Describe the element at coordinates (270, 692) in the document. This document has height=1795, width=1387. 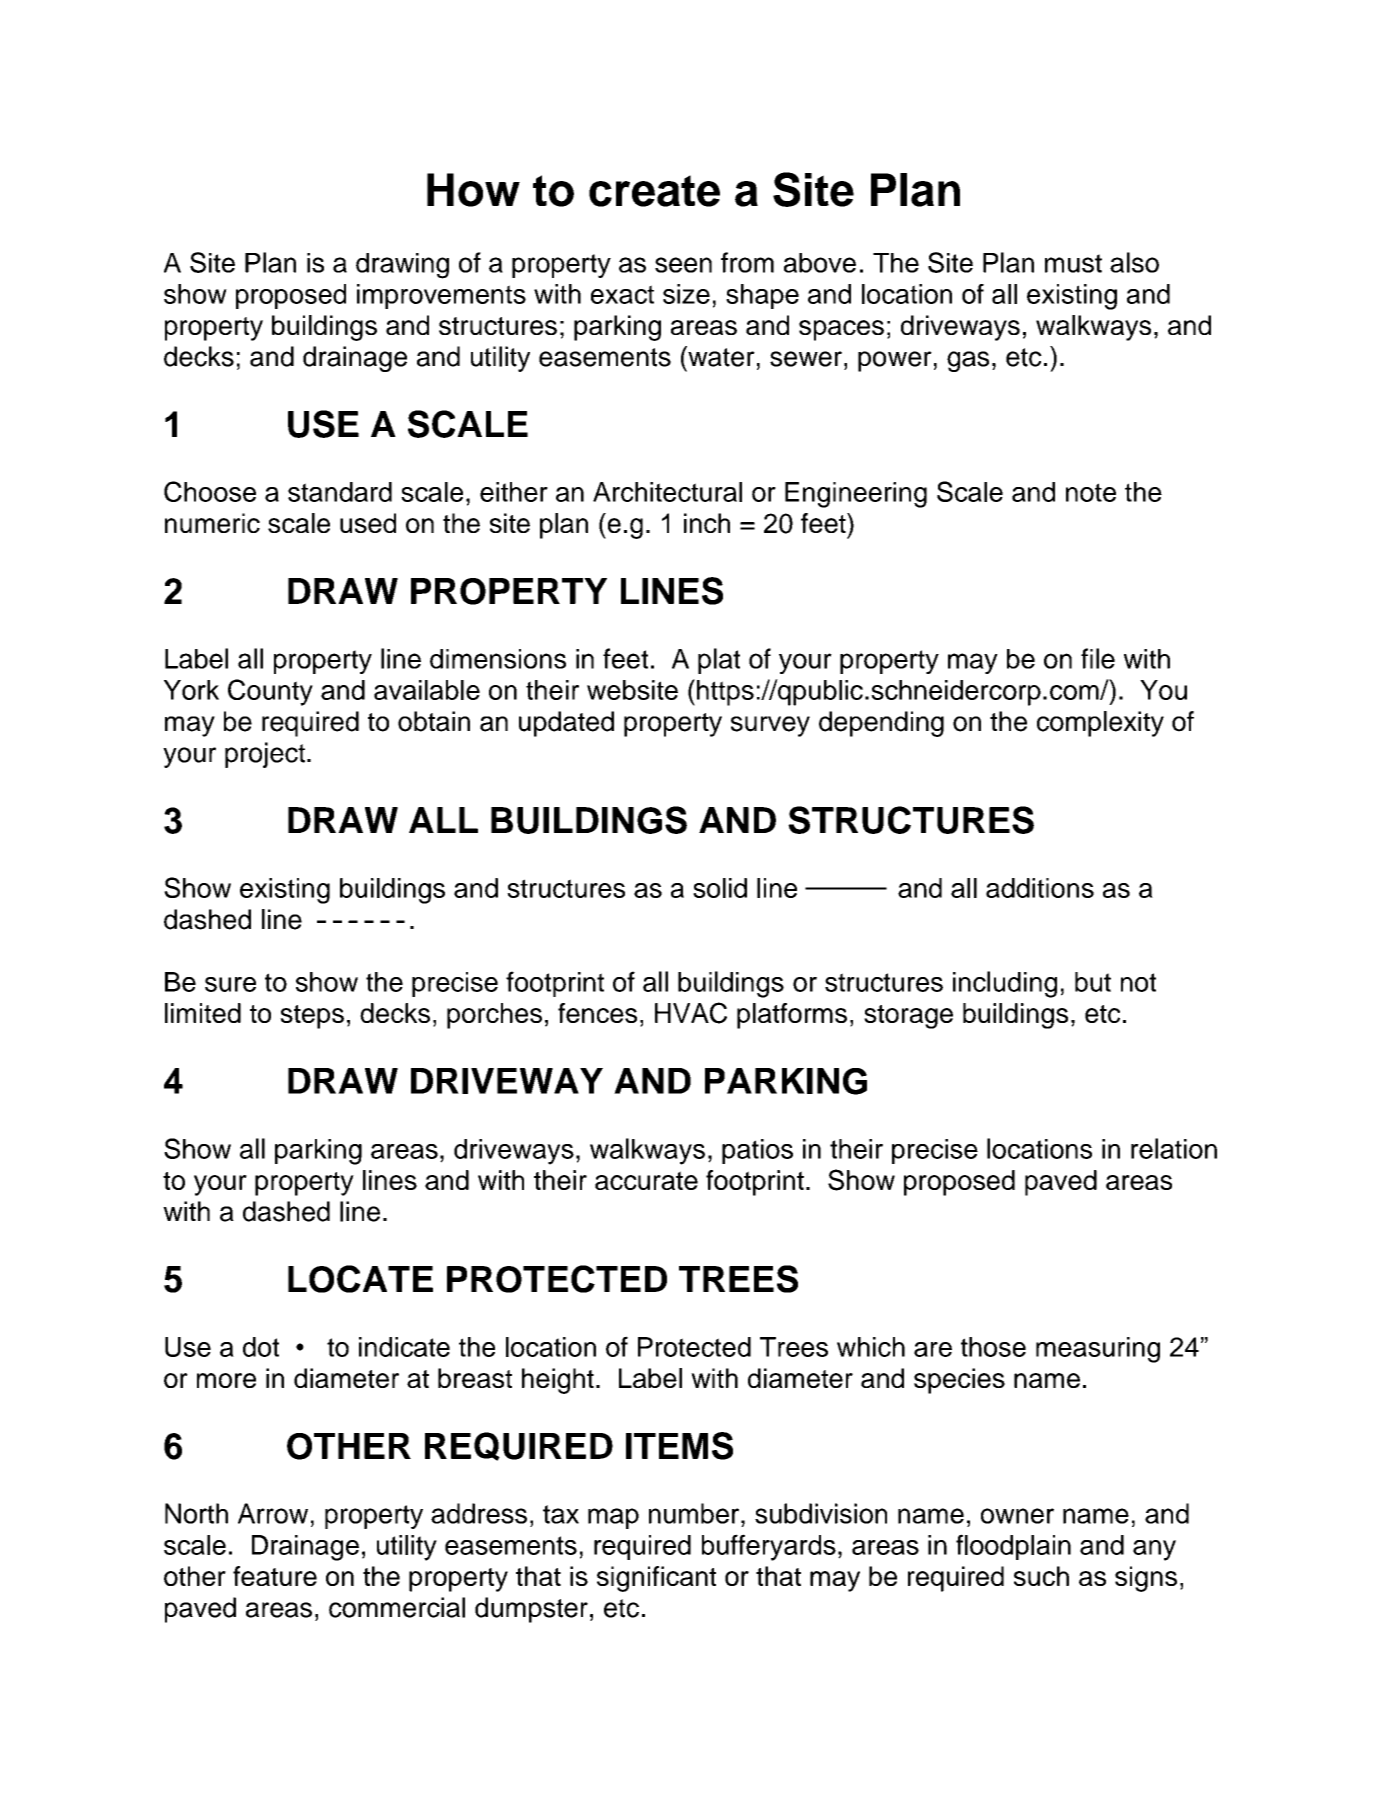
I see `County` at that location.
